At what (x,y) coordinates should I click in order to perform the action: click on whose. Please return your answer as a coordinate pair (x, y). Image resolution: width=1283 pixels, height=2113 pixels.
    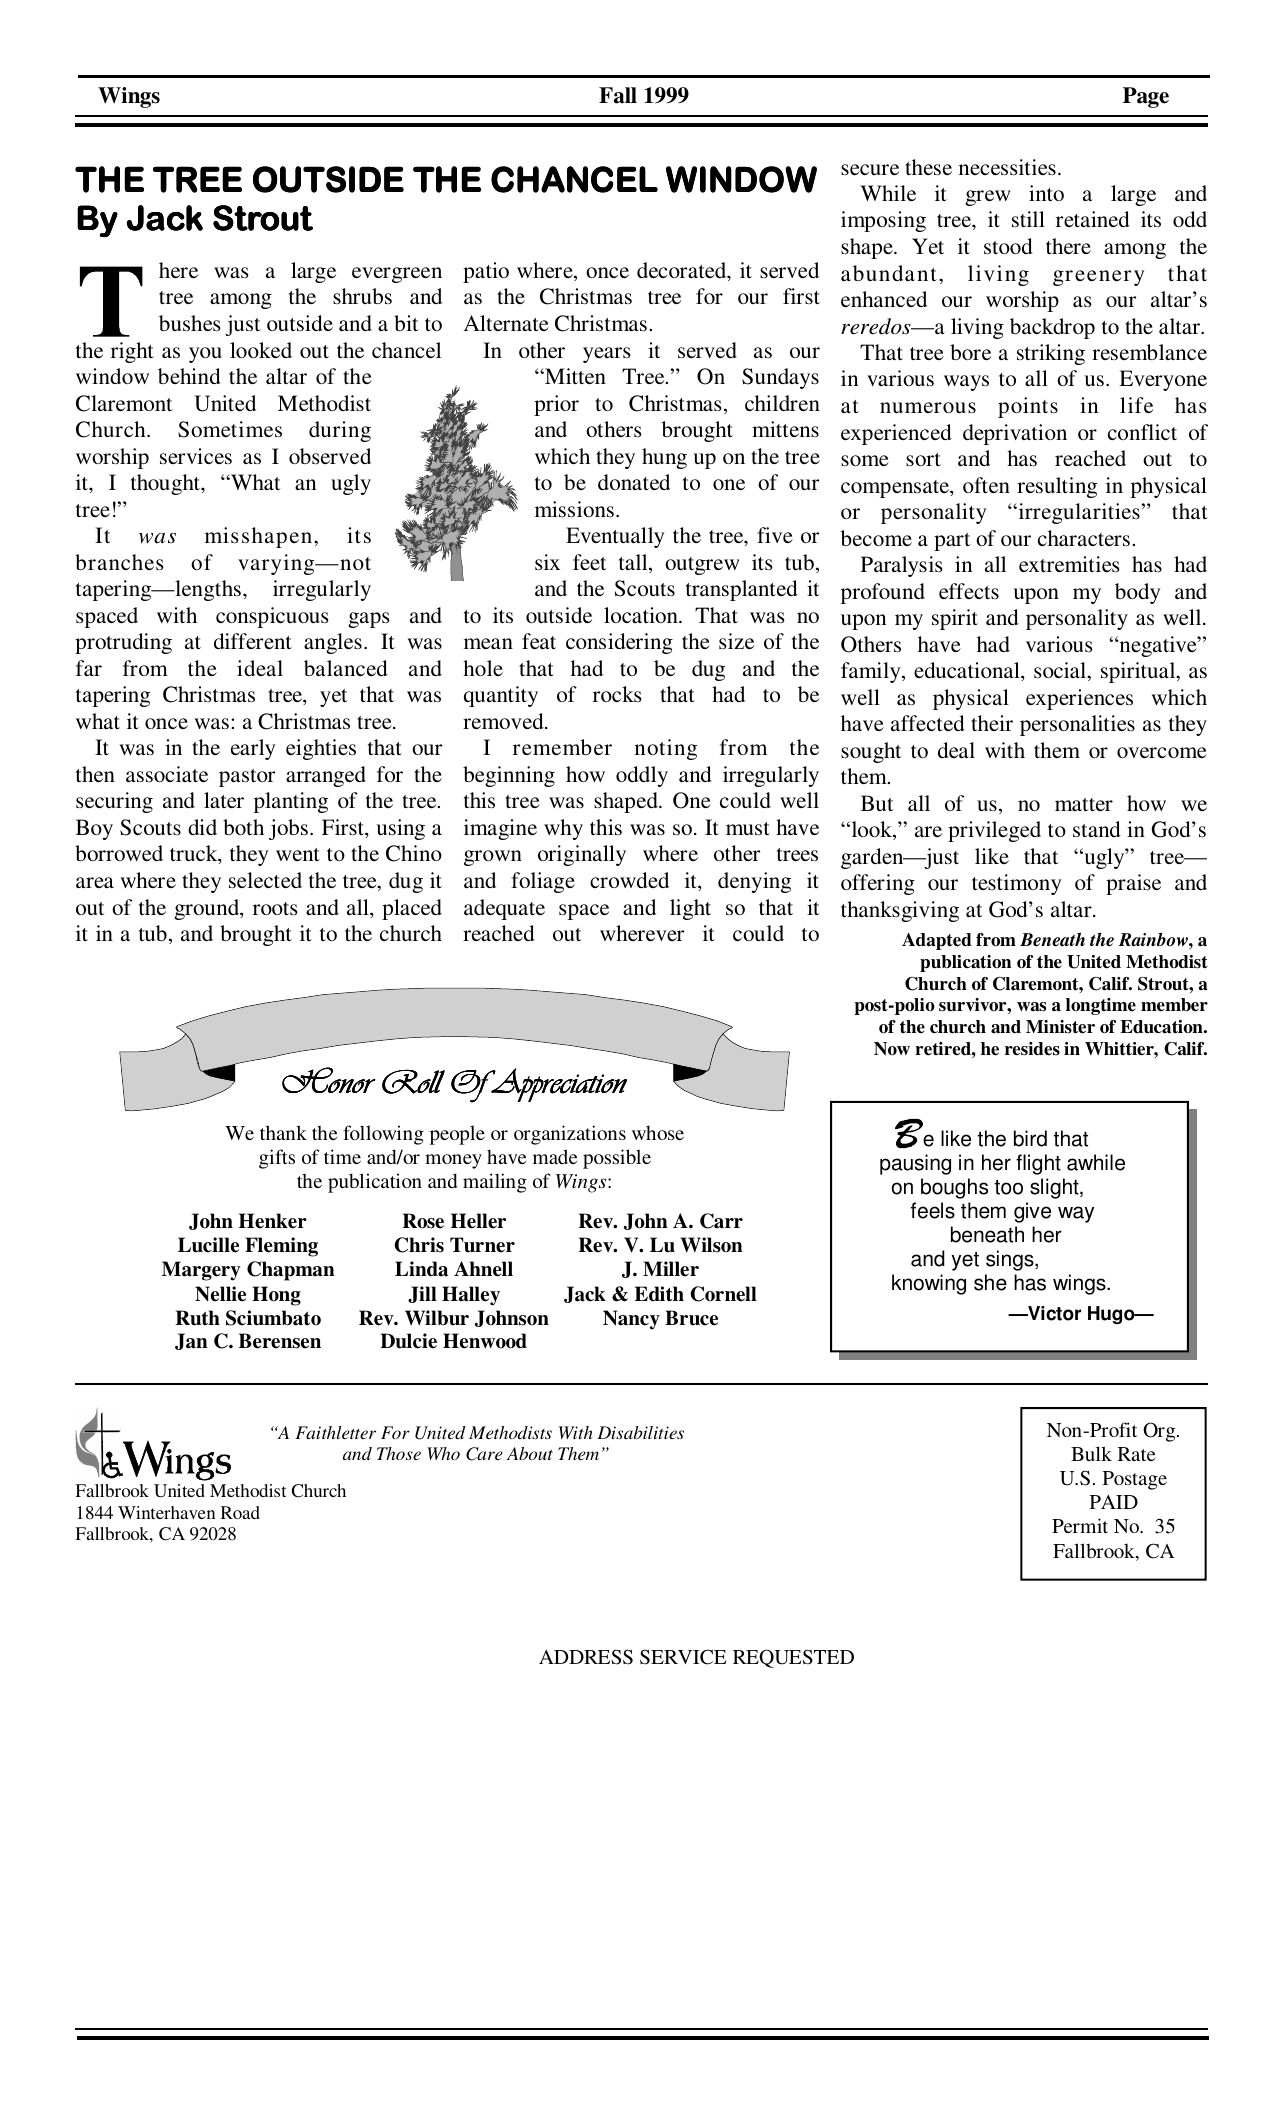
    Looking at the image, I should click on (658, 1132).
